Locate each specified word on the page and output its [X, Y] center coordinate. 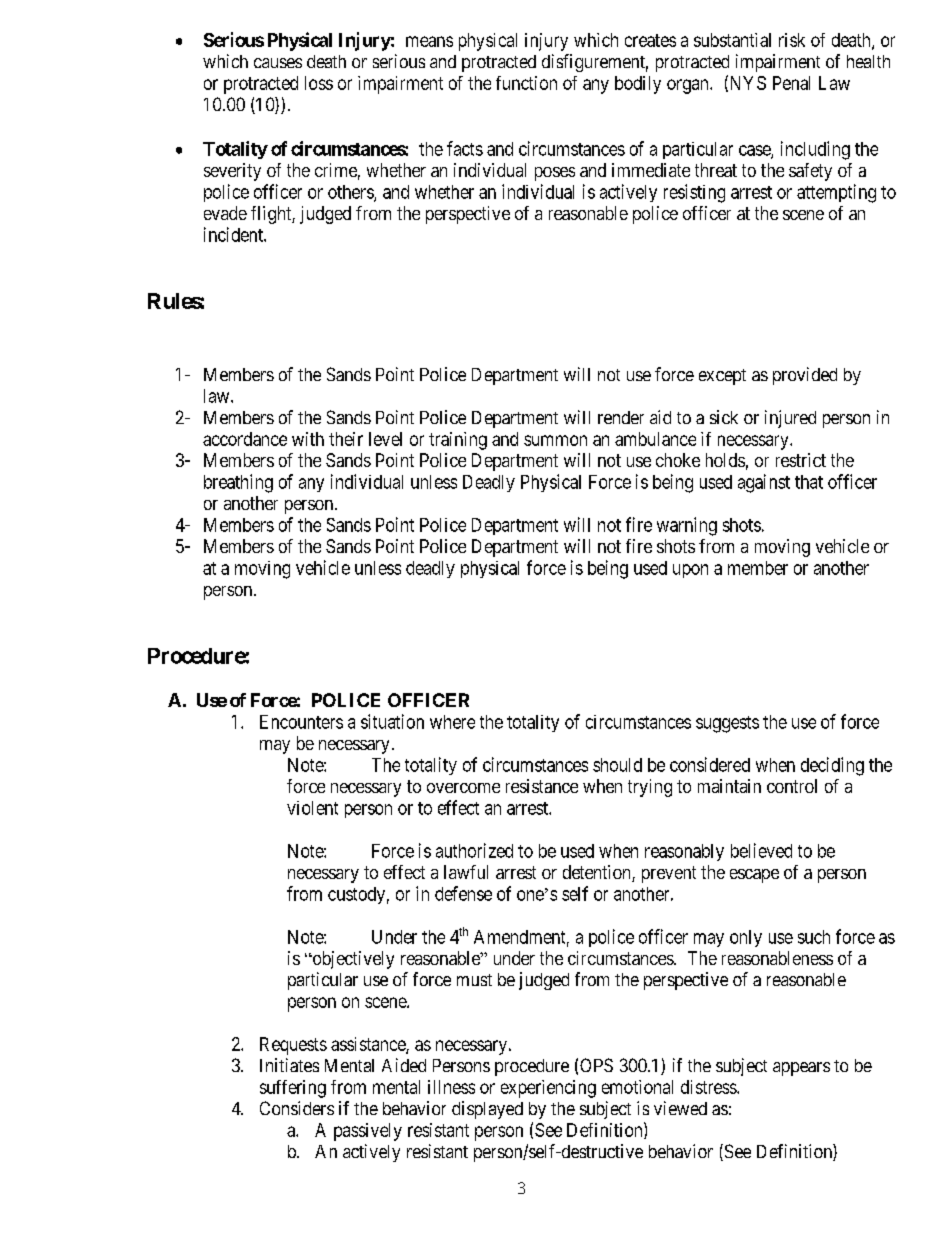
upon [690, 571]
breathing [238, 483]
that [809, 482]
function [526, 83]
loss [319, 83]
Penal [791, 83]
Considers [297, 1108]
